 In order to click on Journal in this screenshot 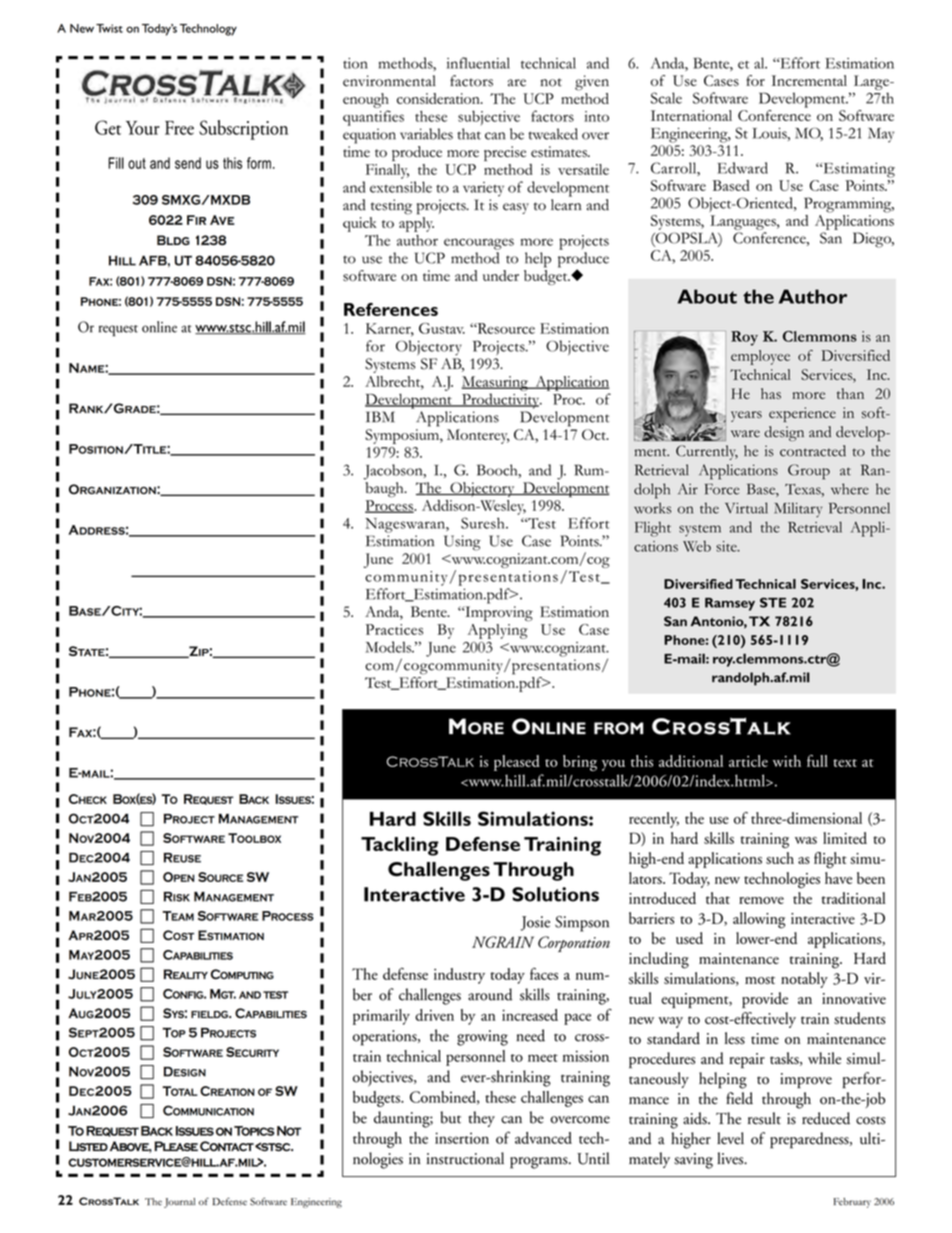, I will do `click(179, 1203)`.
